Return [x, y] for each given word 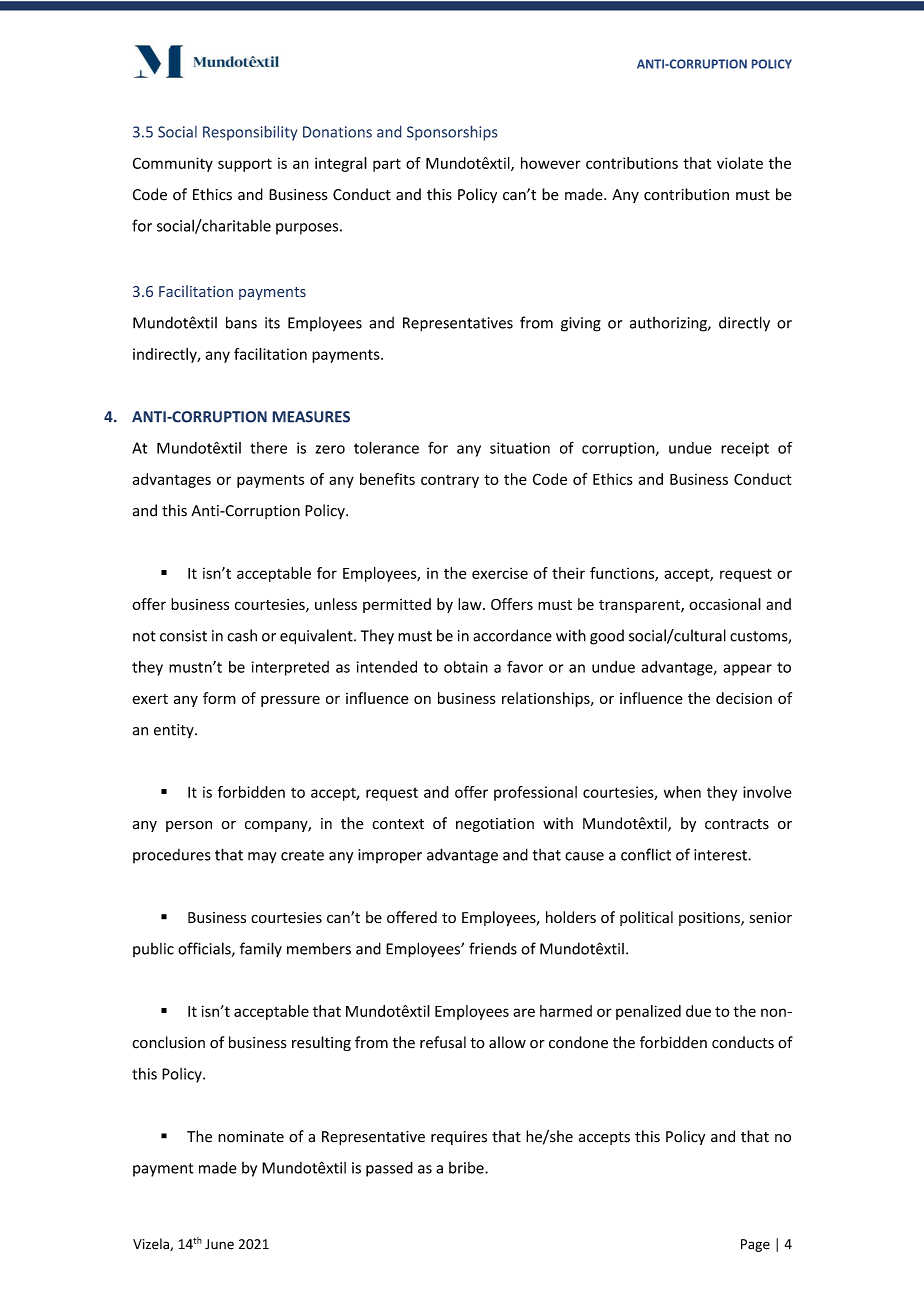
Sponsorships [452, 133]
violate [740, 163]
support [245, 165]
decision [744, 698]
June [219, 1244]
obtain [466, 667]
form [219, 698]
